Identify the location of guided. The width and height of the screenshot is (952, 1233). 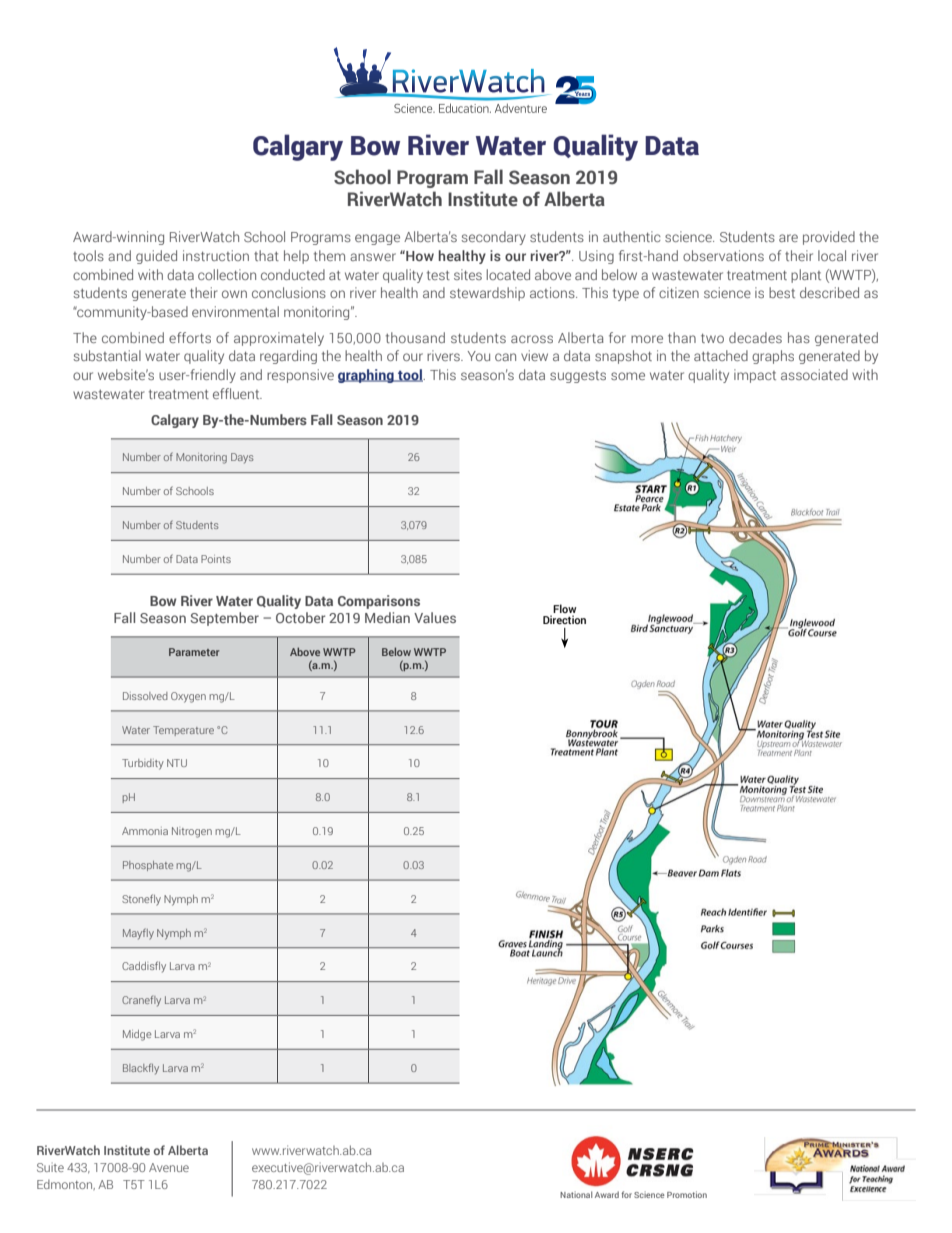
(156, 257).
